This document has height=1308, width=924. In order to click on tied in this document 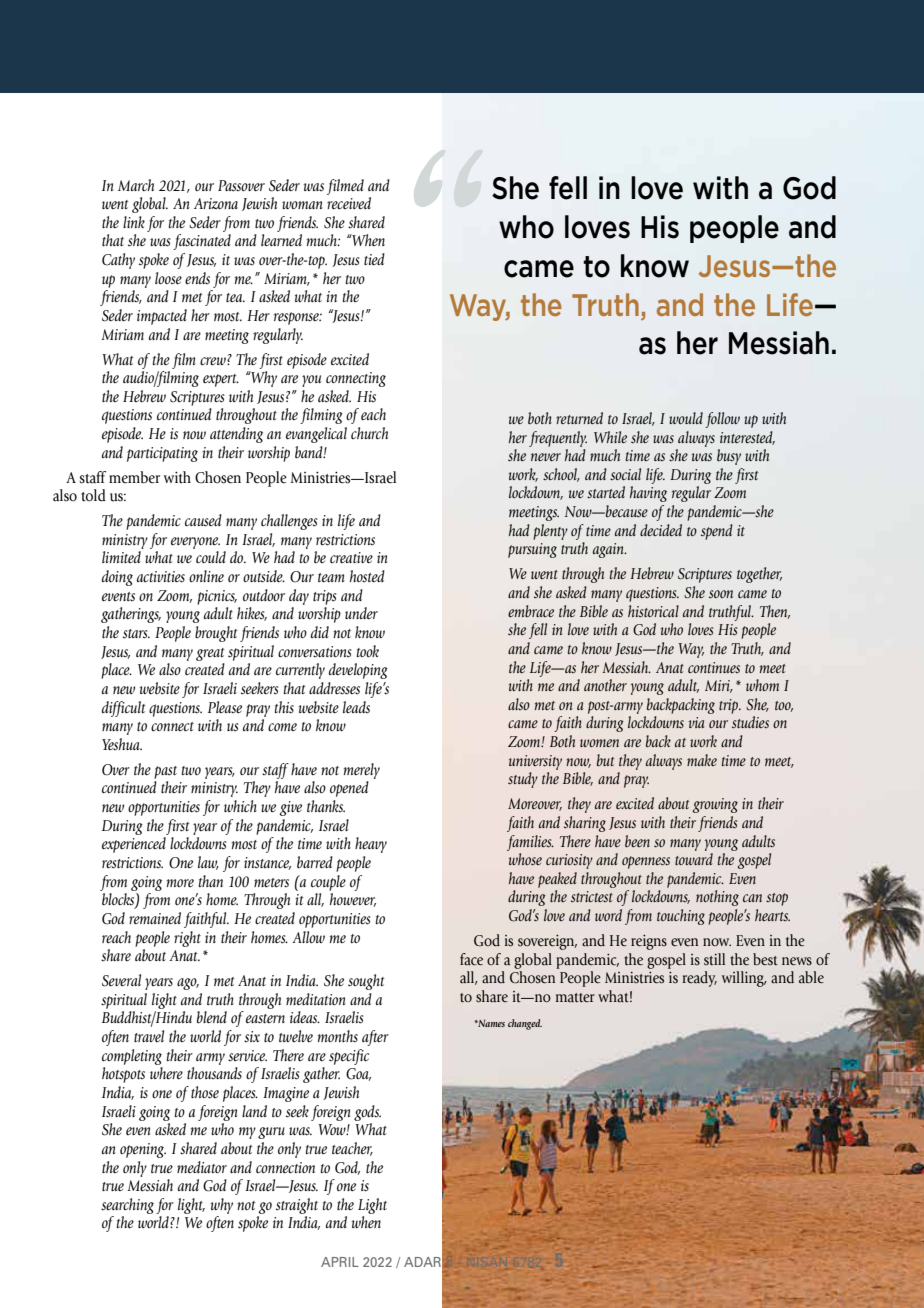, I will do `click(374, 259)`.
